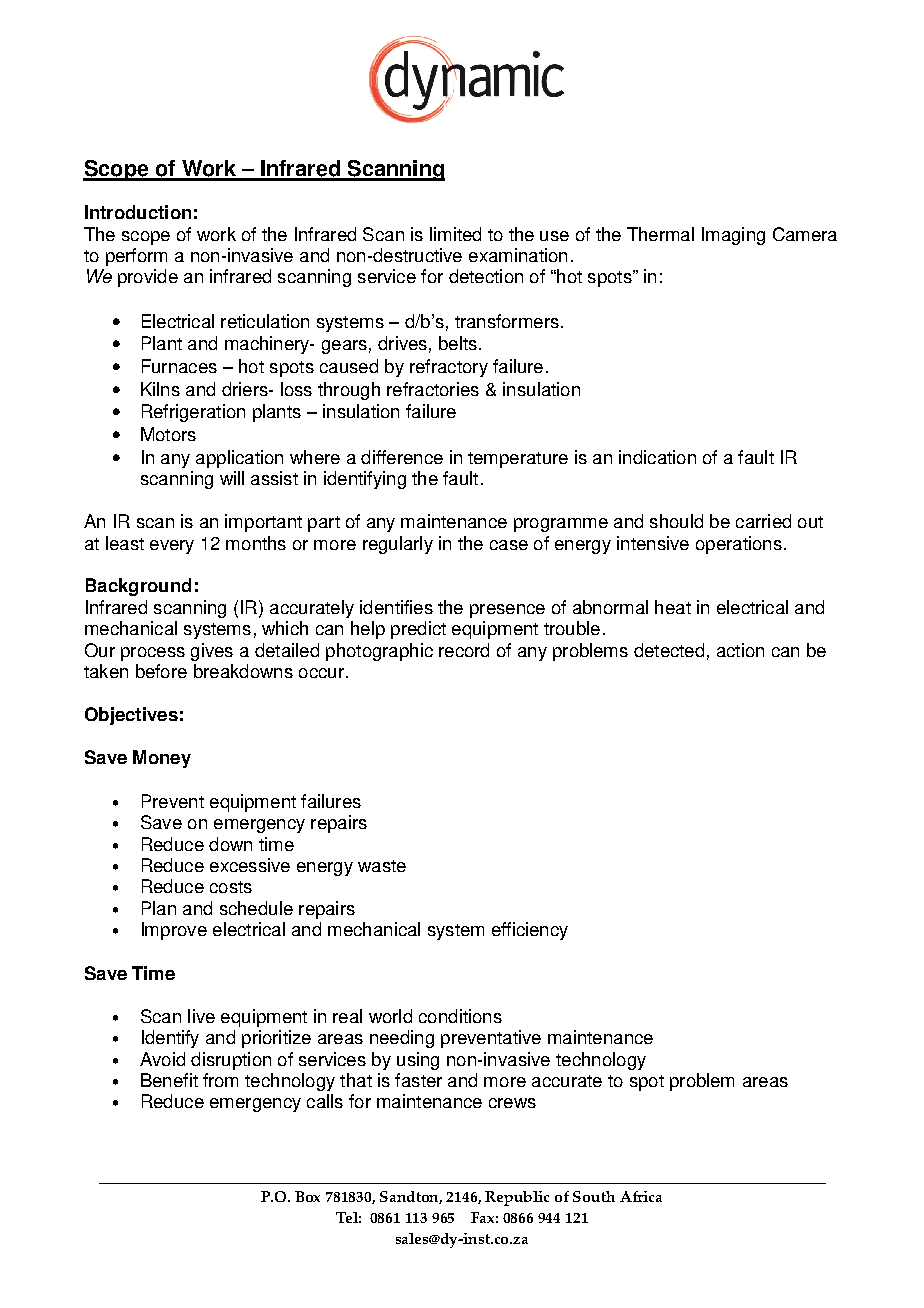 This image has height=1308, width=924. I want to click on limited, so click(455, 234).
